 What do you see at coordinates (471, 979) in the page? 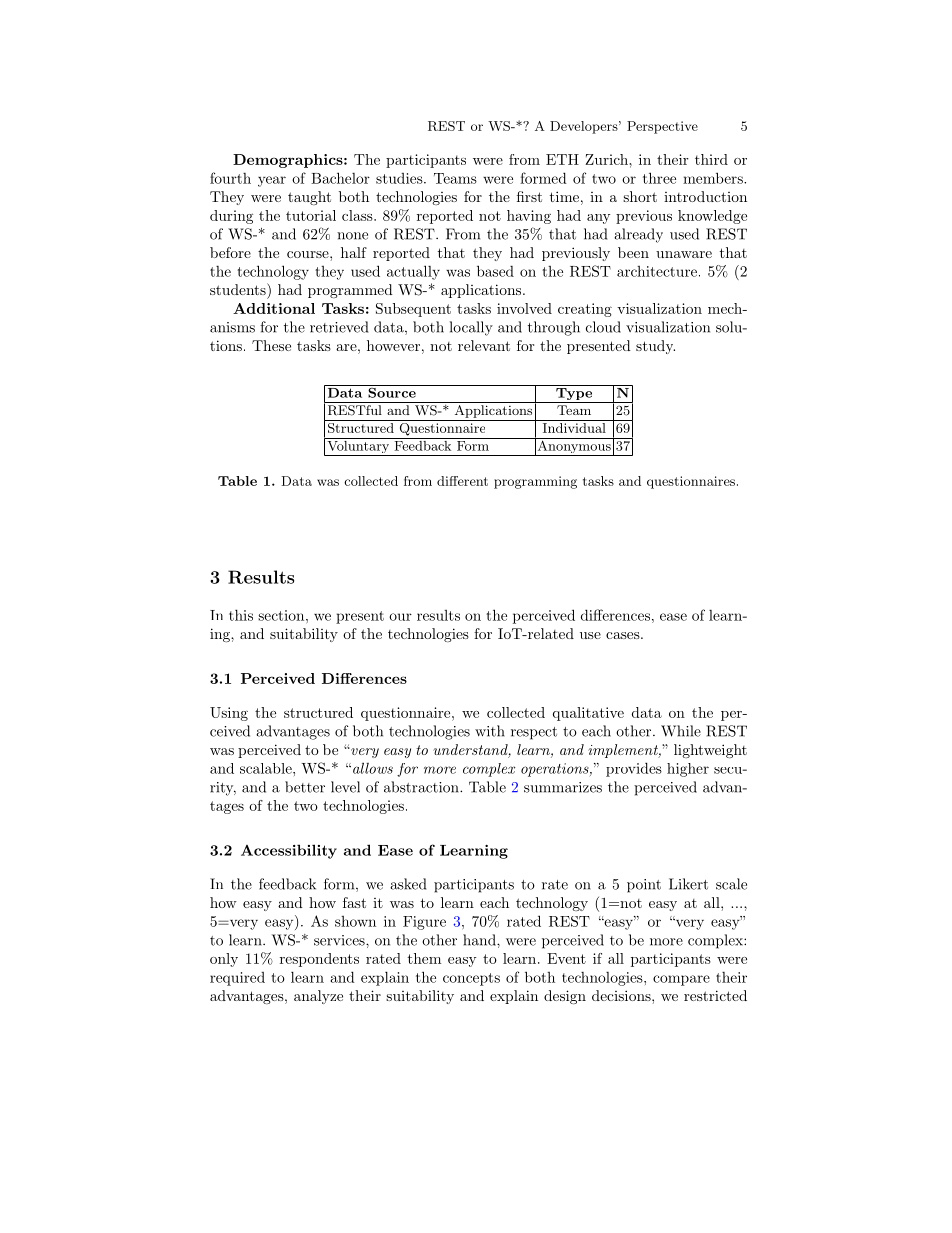
I see `concepts` at bounding box center [471, 979].
